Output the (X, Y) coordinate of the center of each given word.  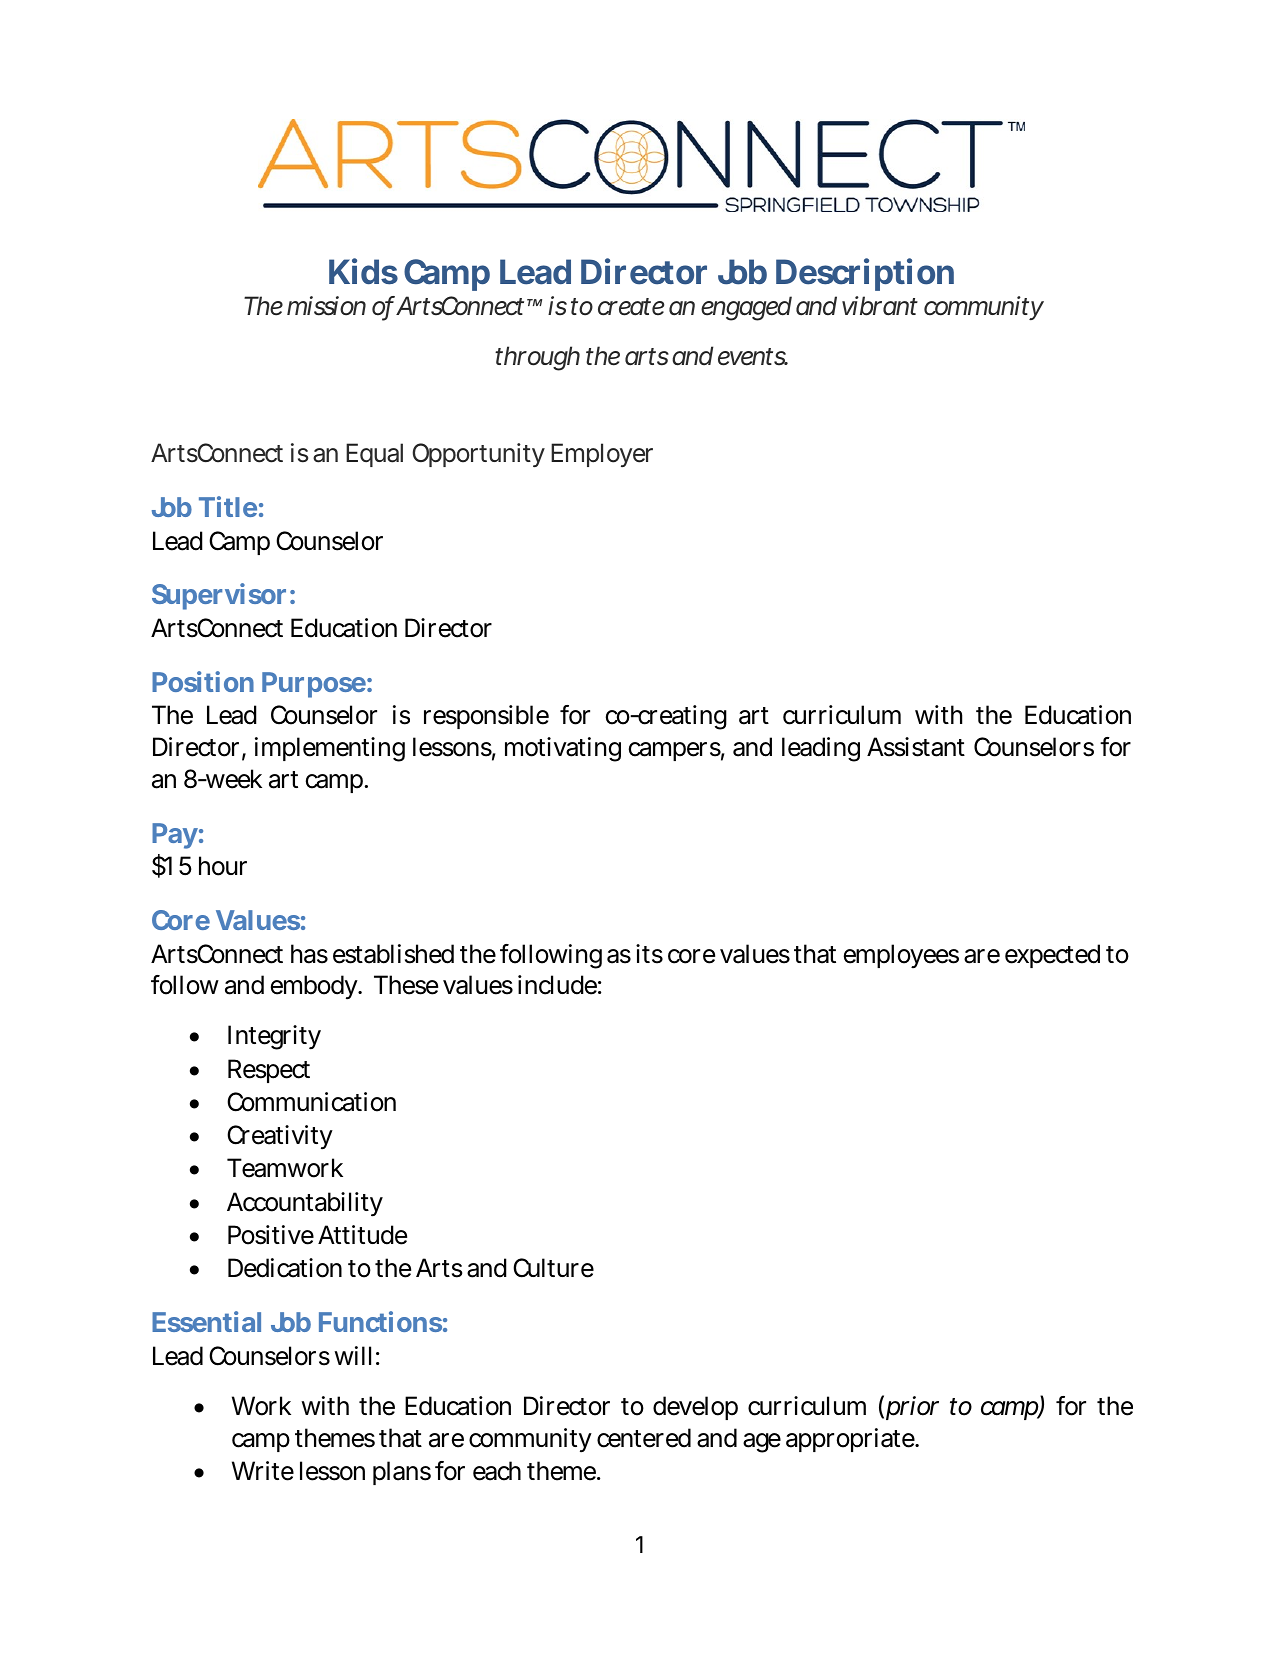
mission (326, 306)
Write (263, 1471)
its (649, 954)
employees (901, 956)
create (631, 307)
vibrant (880, 306)
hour (223, 866)
